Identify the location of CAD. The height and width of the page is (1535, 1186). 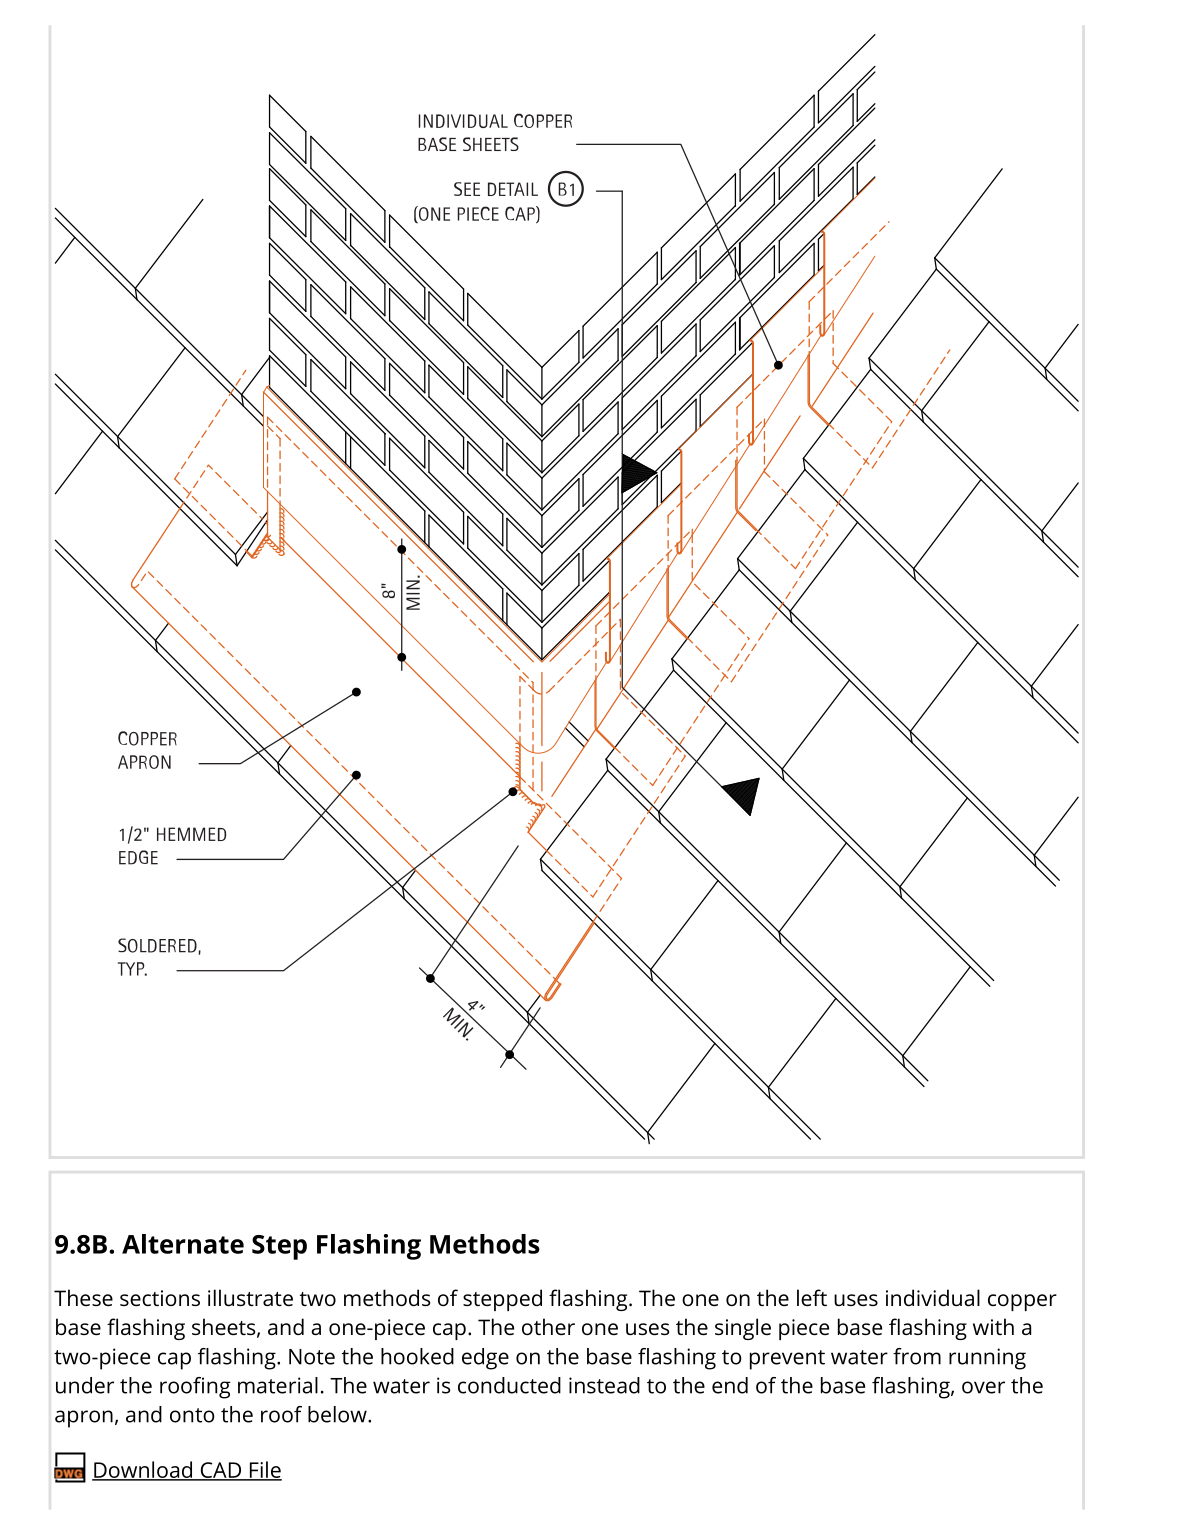
(220, 1471).
